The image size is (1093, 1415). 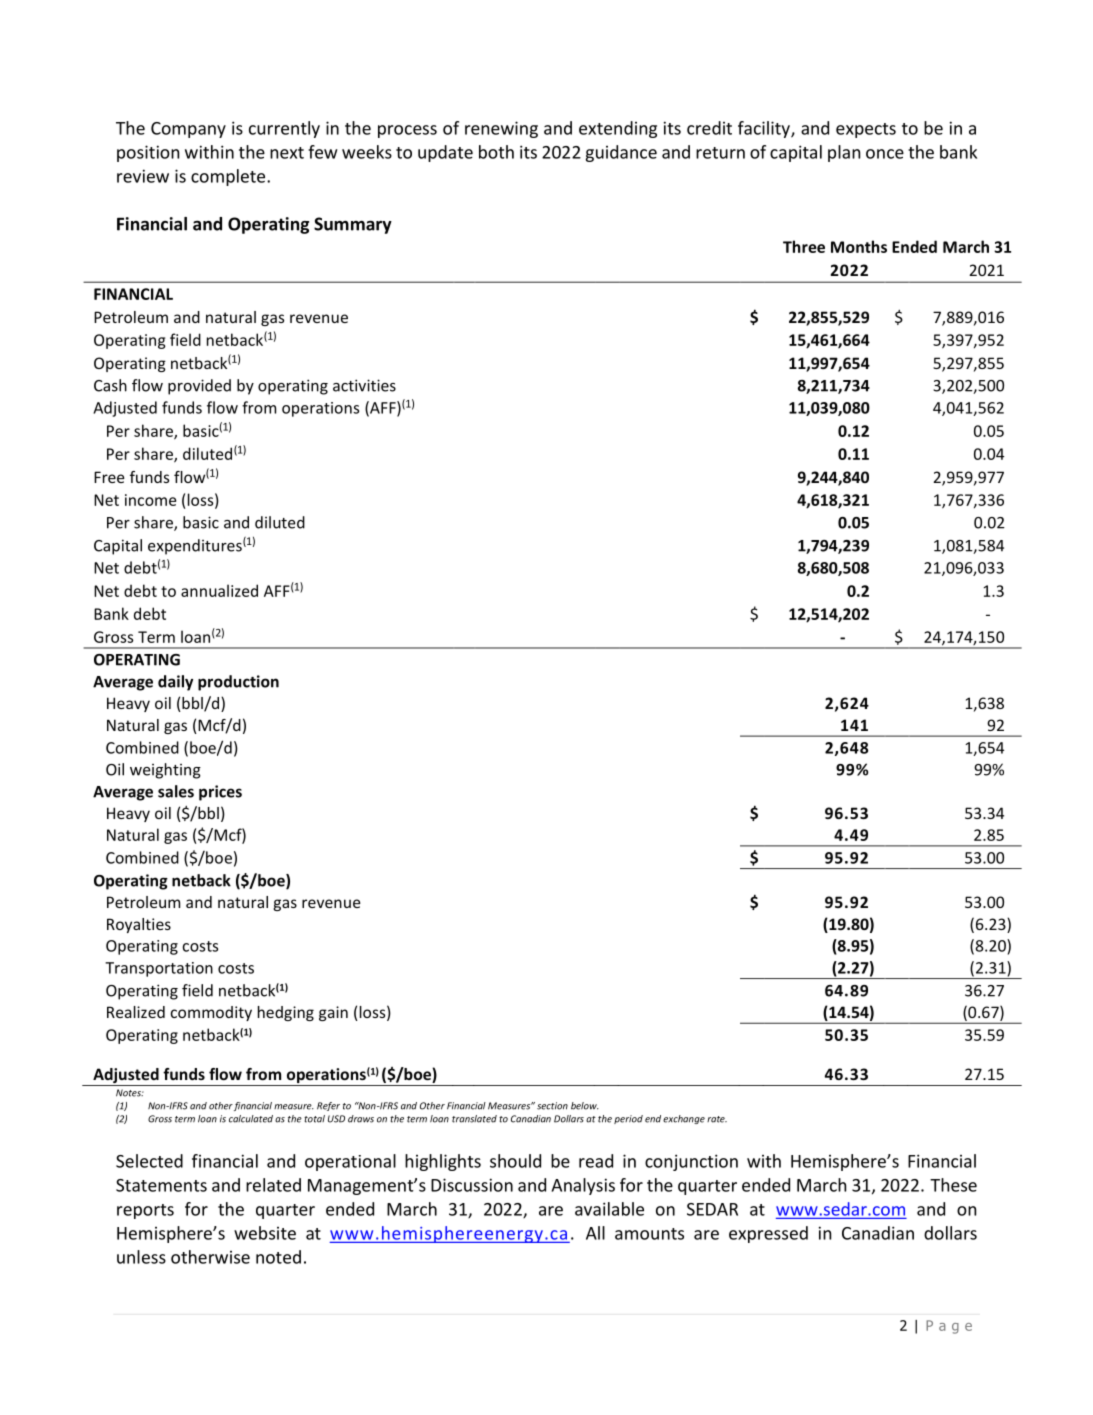 What do you see at coordinates (199, 387) in the document?
I see `provided` at bounding box center [199, 387].
